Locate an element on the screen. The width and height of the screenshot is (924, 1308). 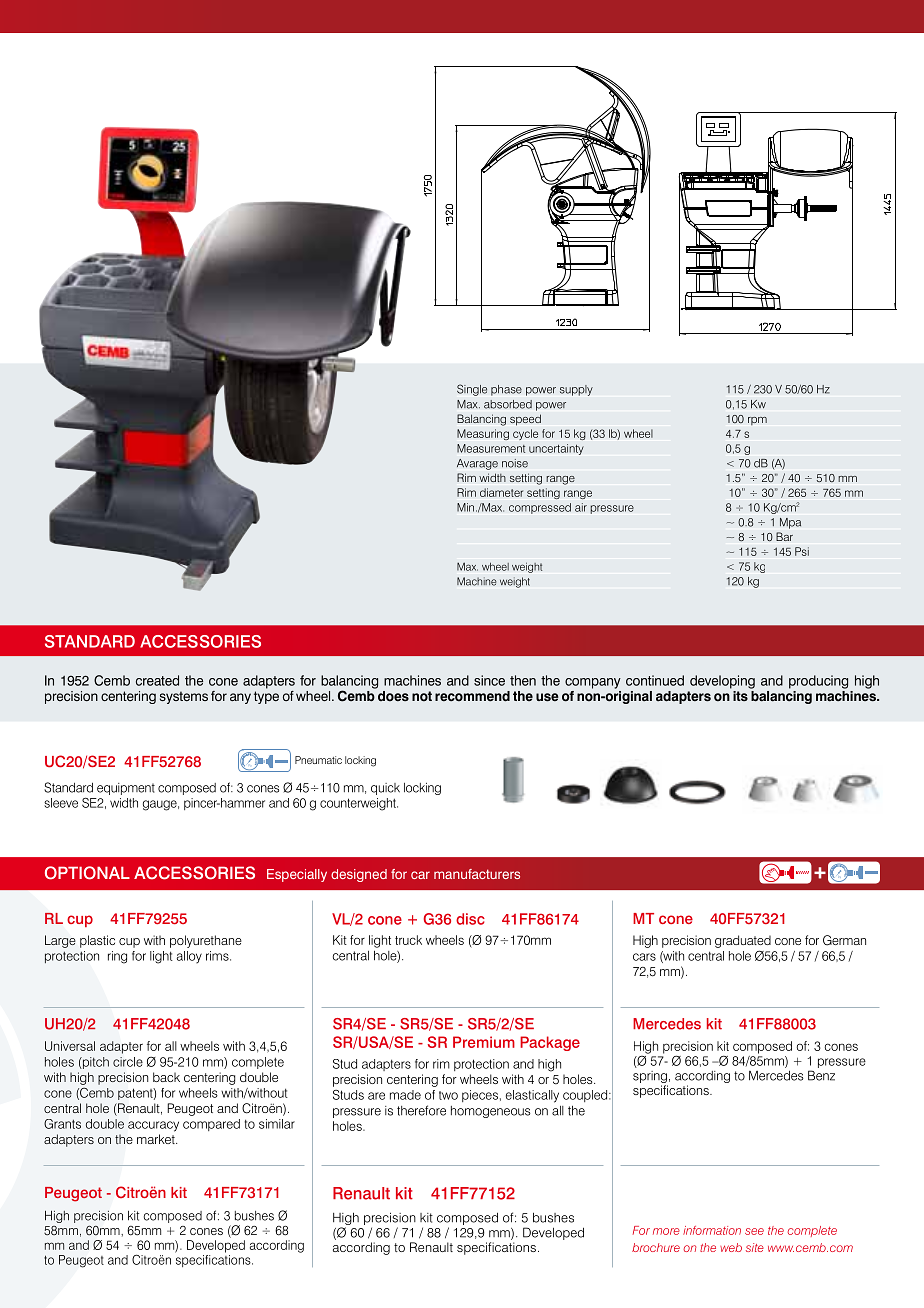
market is located at coordinates (157, 1139).
